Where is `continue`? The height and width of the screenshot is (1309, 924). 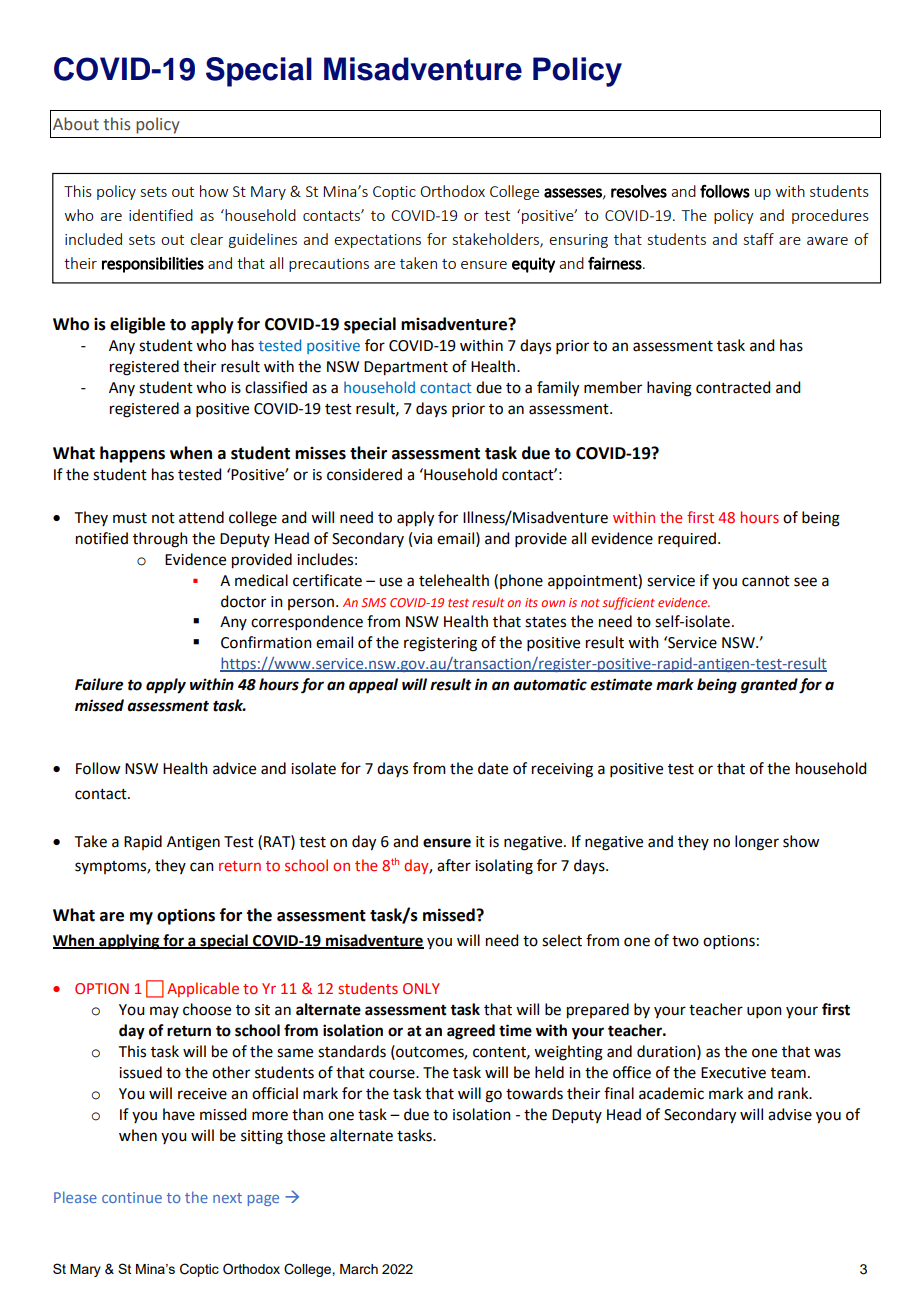 continue is located at coordinates (132, 1197).
